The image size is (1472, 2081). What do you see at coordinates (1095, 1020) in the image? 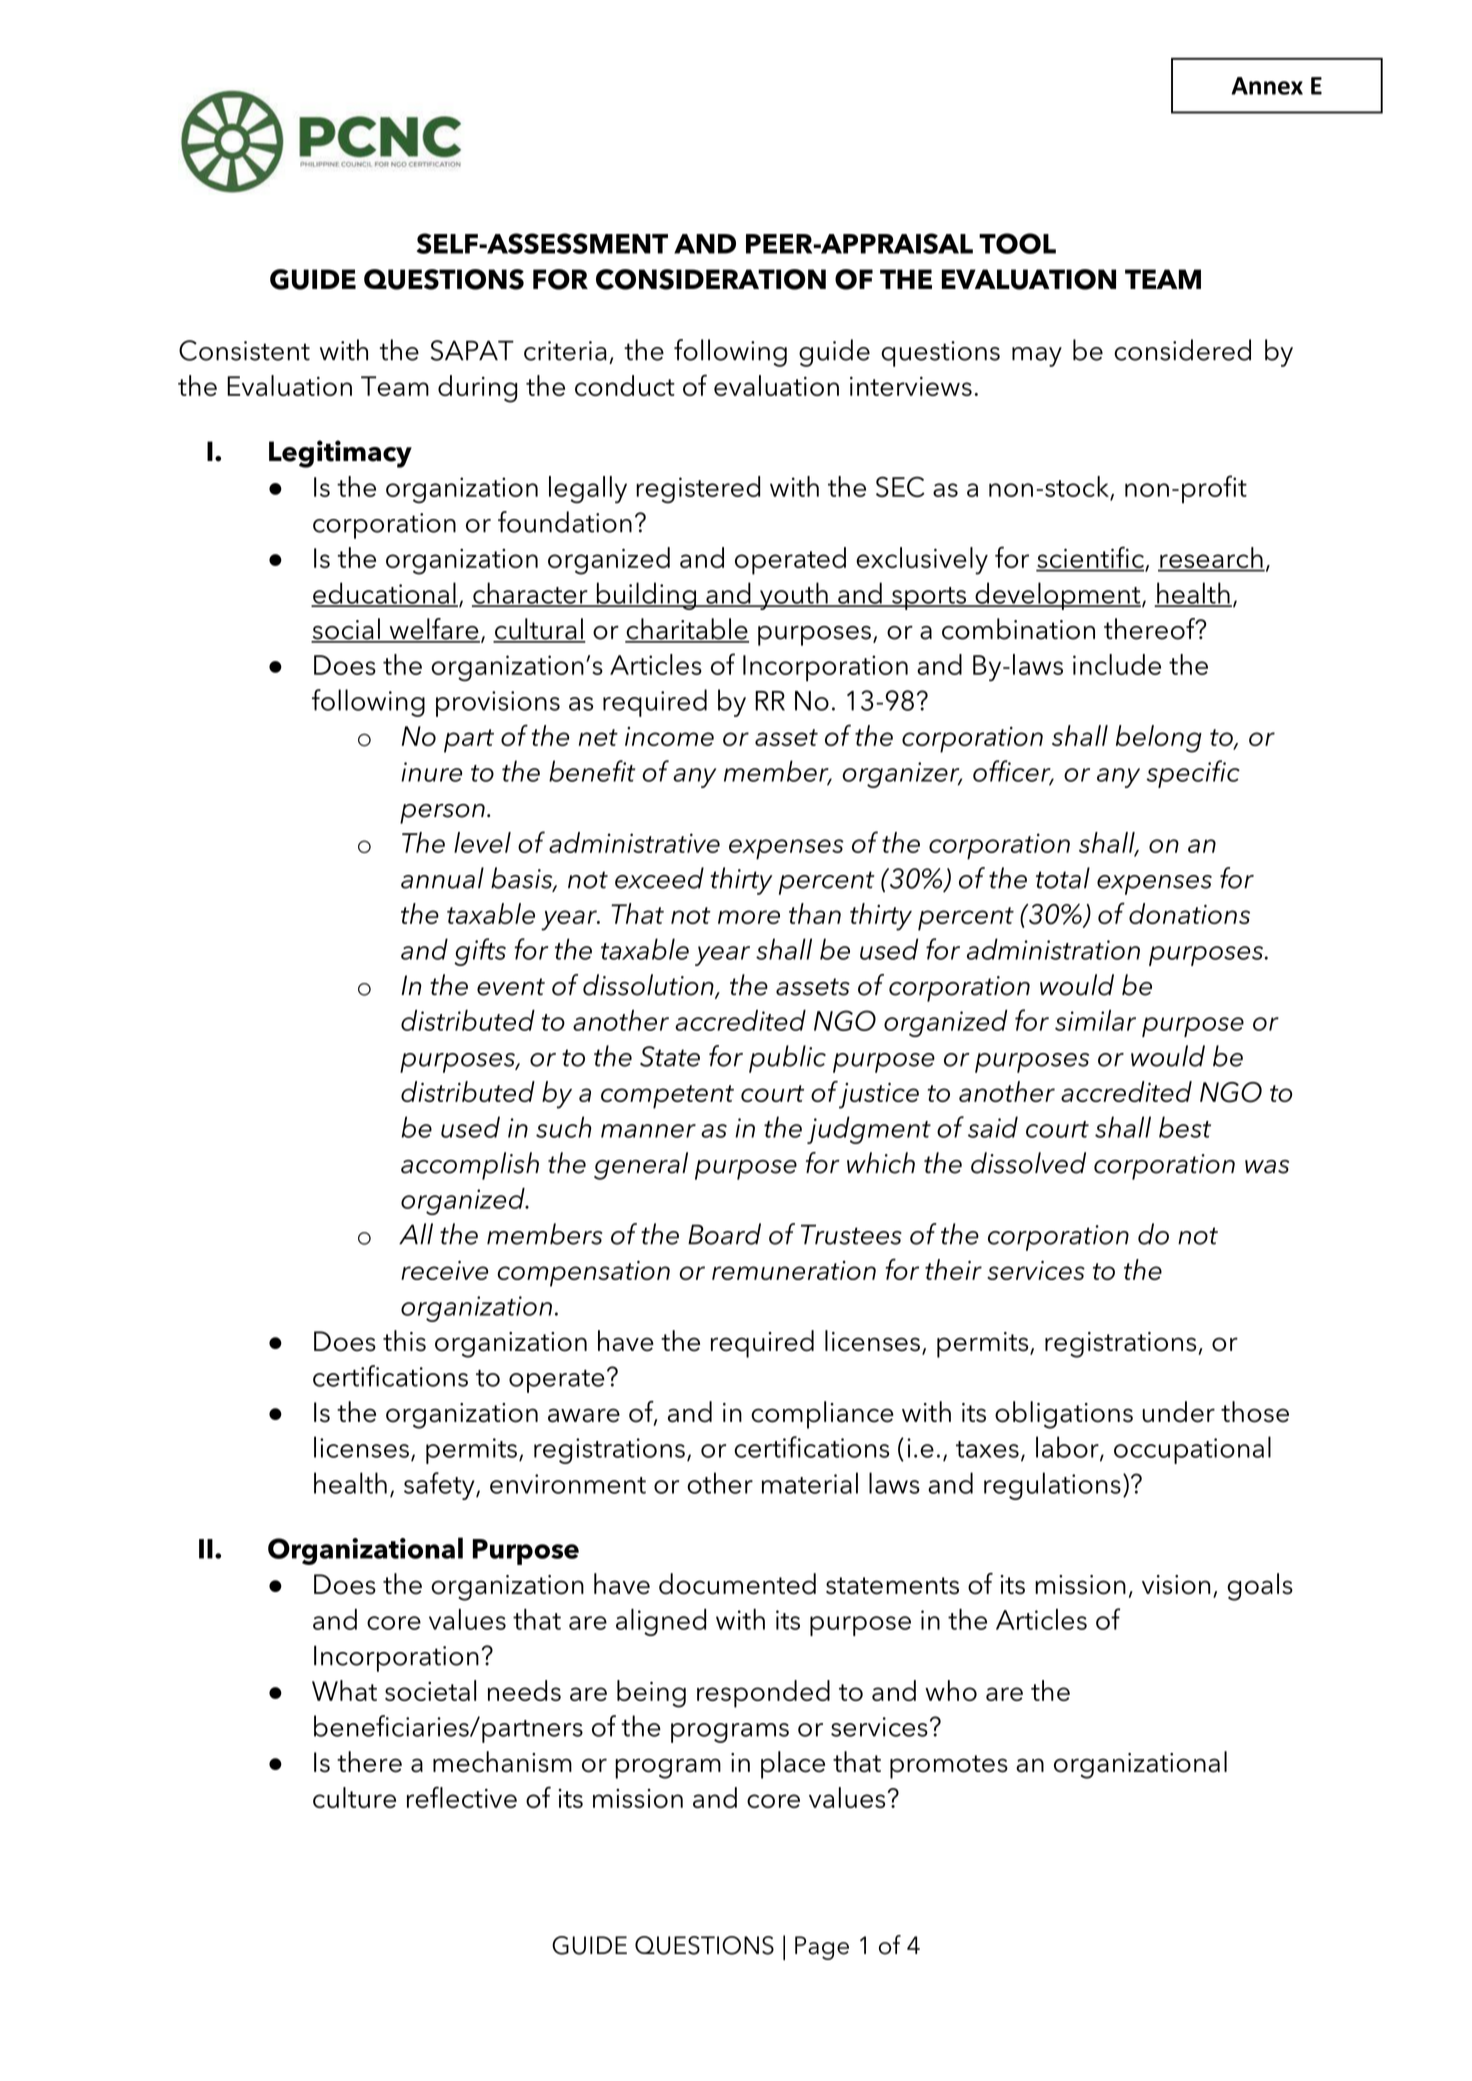
I see `similar` at bounding box center [1095, 1020].
